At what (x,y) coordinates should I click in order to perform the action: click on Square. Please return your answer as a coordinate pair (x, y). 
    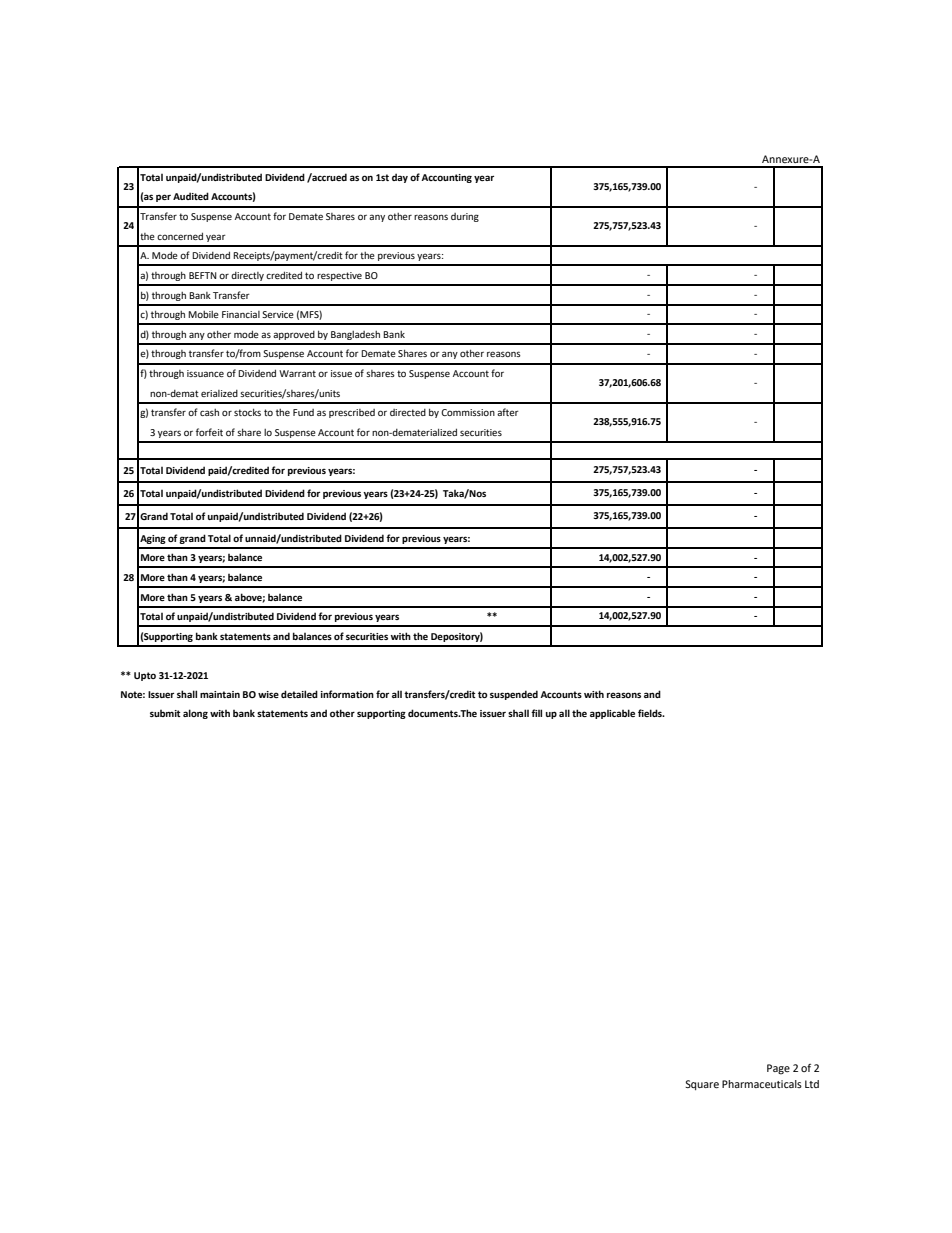
    Looking at the image, I should click on (702, 1085).
